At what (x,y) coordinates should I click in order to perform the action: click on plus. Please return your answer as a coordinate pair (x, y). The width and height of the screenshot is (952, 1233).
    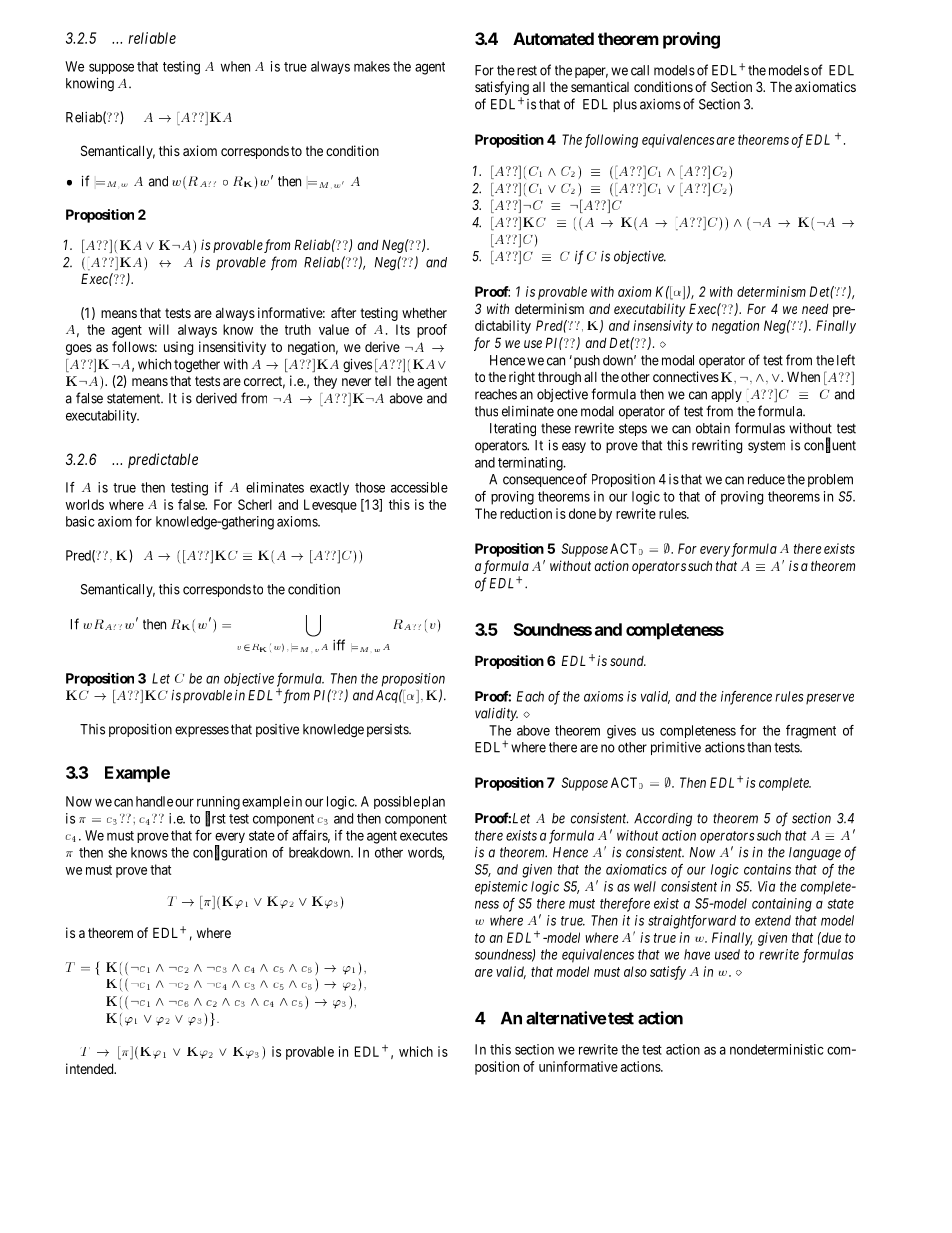
    Looking at the image, I should click on (625, 105).
